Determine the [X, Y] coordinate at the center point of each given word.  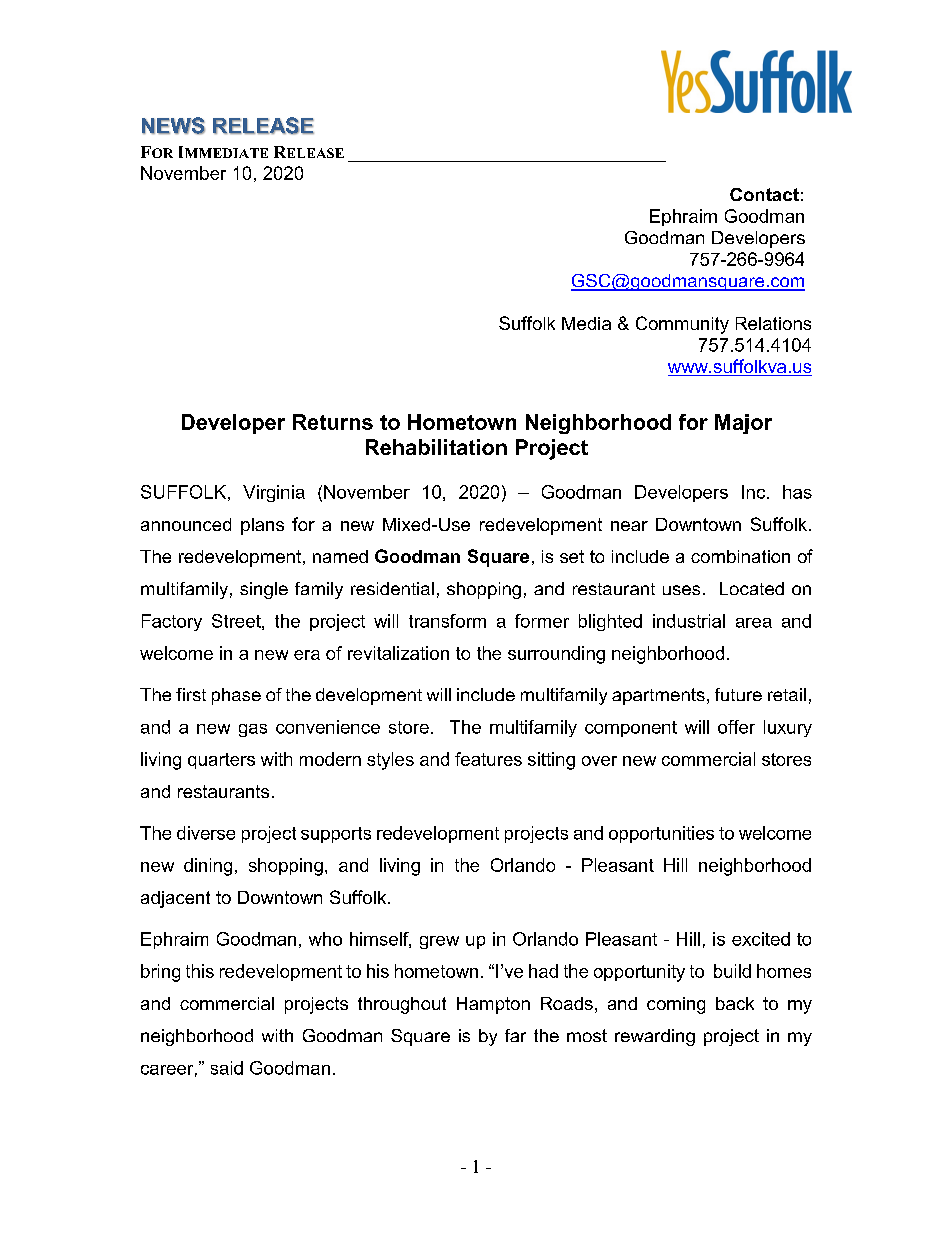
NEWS [173, 126]
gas [253, 730]
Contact [764, 194]
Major [743, 424]
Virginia [274, 493]
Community [682, 325]
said [227, 1068]
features [488, 759]
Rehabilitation [436, 447]
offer [736, 727]
